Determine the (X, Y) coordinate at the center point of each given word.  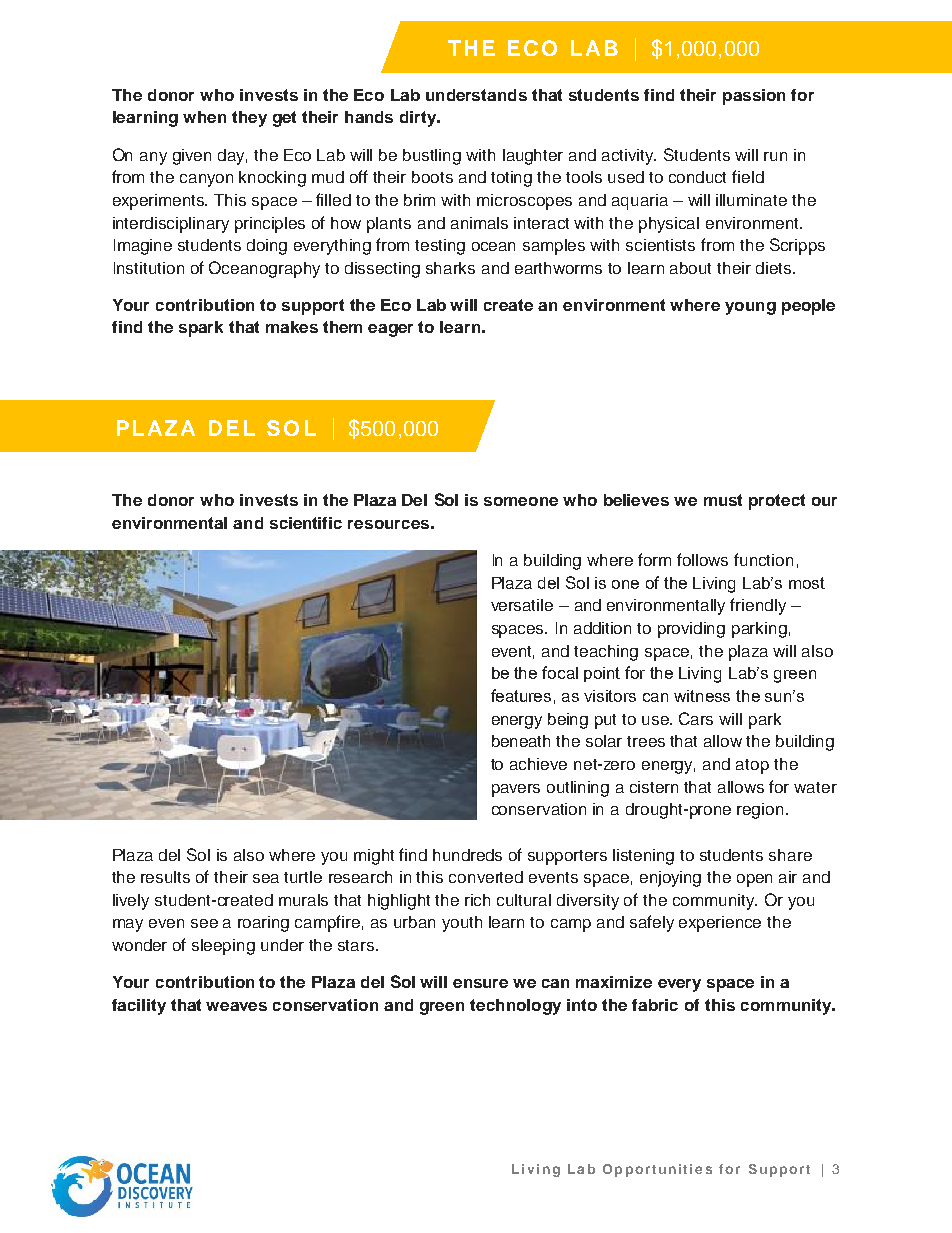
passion (754, 97)
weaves (236, 1006)
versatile (522, 605)
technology (515, 1007)
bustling (432, 157)
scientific (306, 523)
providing (691, 630)
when (204, 117)
